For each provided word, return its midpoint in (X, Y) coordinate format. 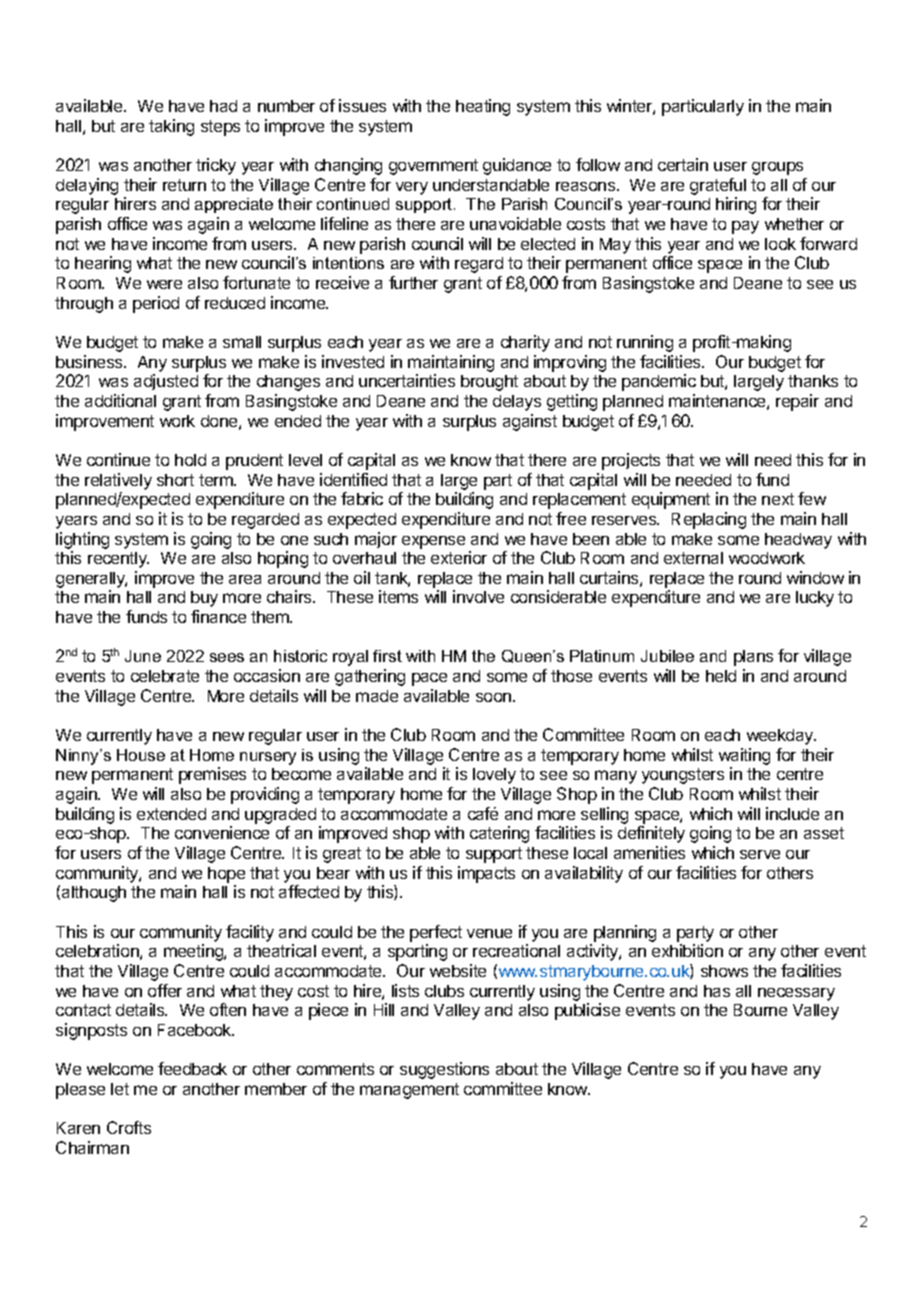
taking (171, 127)
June (143, 656)
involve (478, 596)
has (717, 991)
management (409, 1091)
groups (777, 168)
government (433, 167)
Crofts (129, 1127)
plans (753, 658)
